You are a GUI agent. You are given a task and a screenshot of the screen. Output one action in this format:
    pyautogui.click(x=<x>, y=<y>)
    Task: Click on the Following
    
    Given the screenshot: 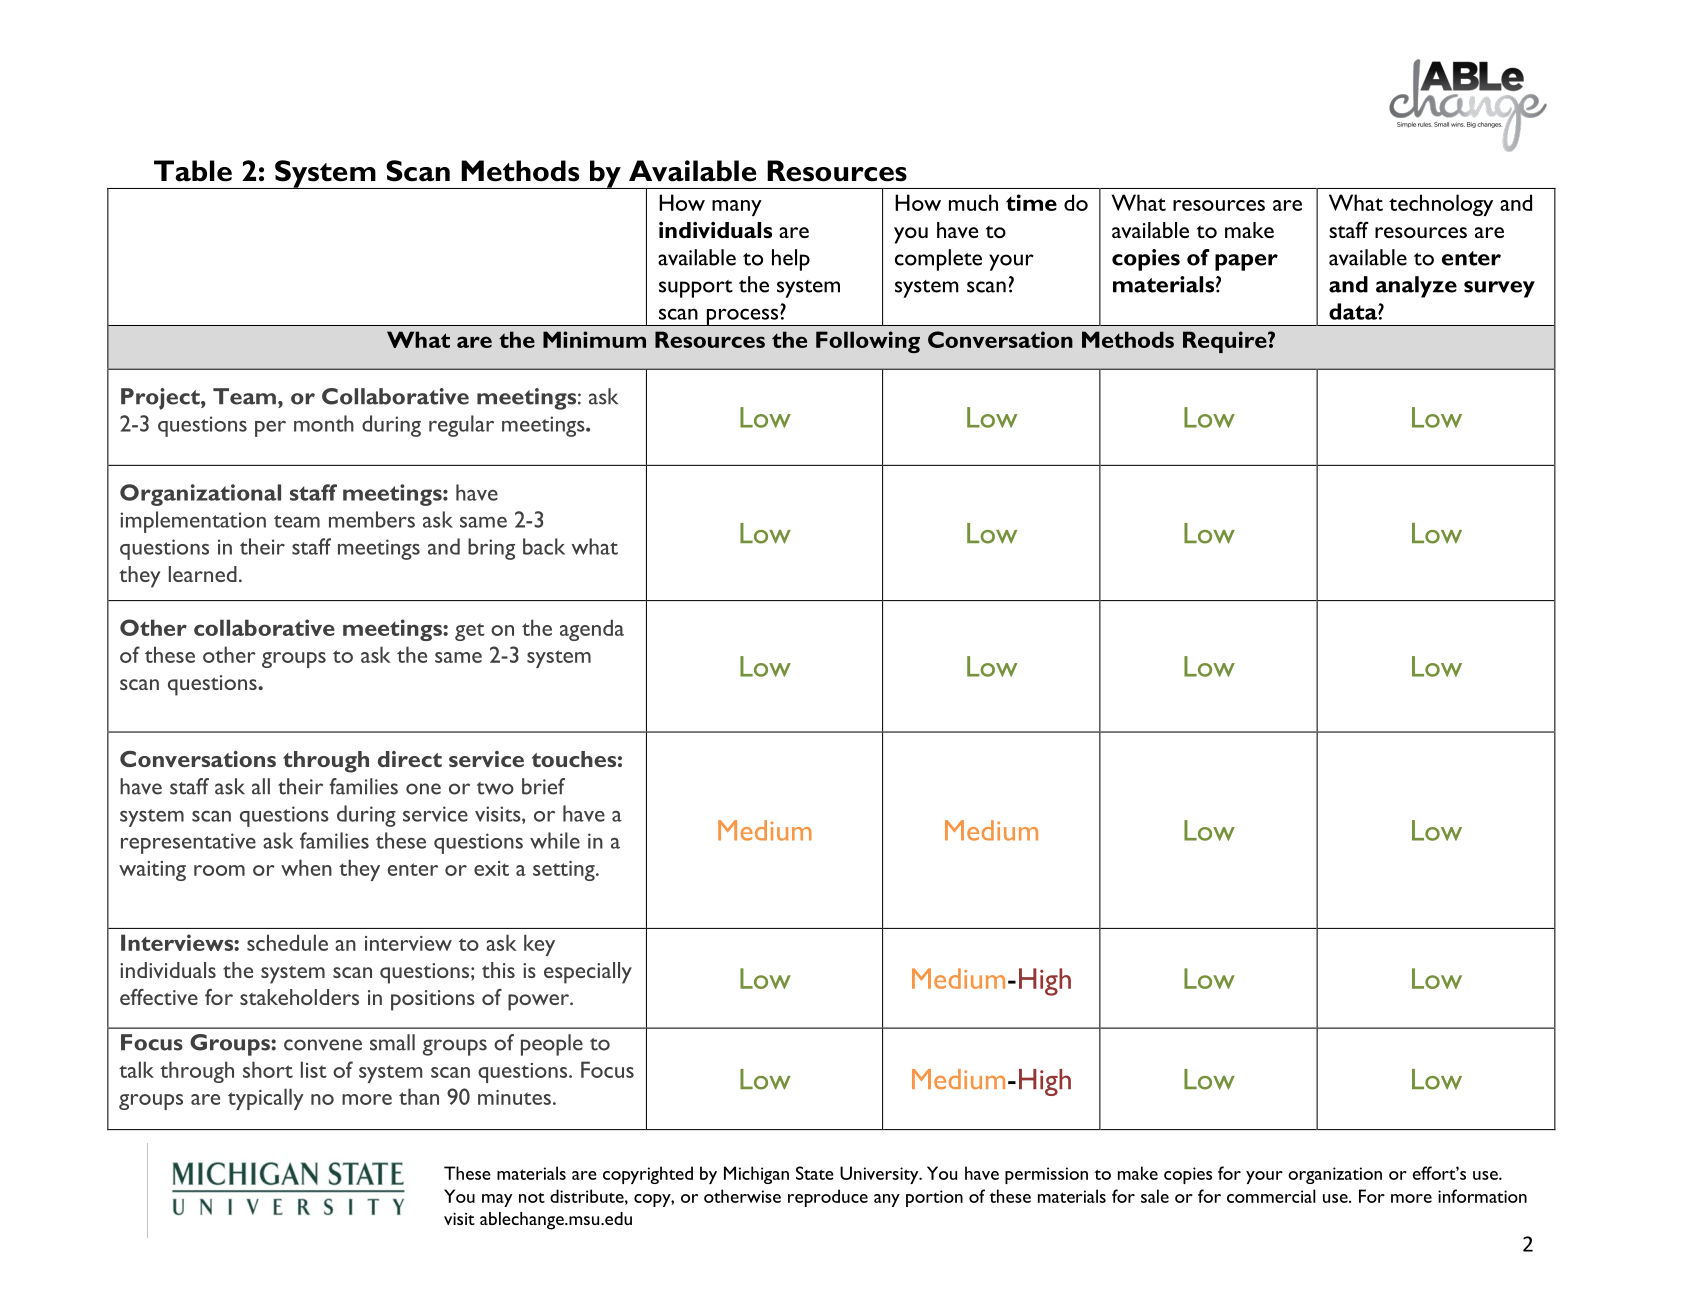 What is the action you would take?
    pyautogui.click(x=868, y=342)
